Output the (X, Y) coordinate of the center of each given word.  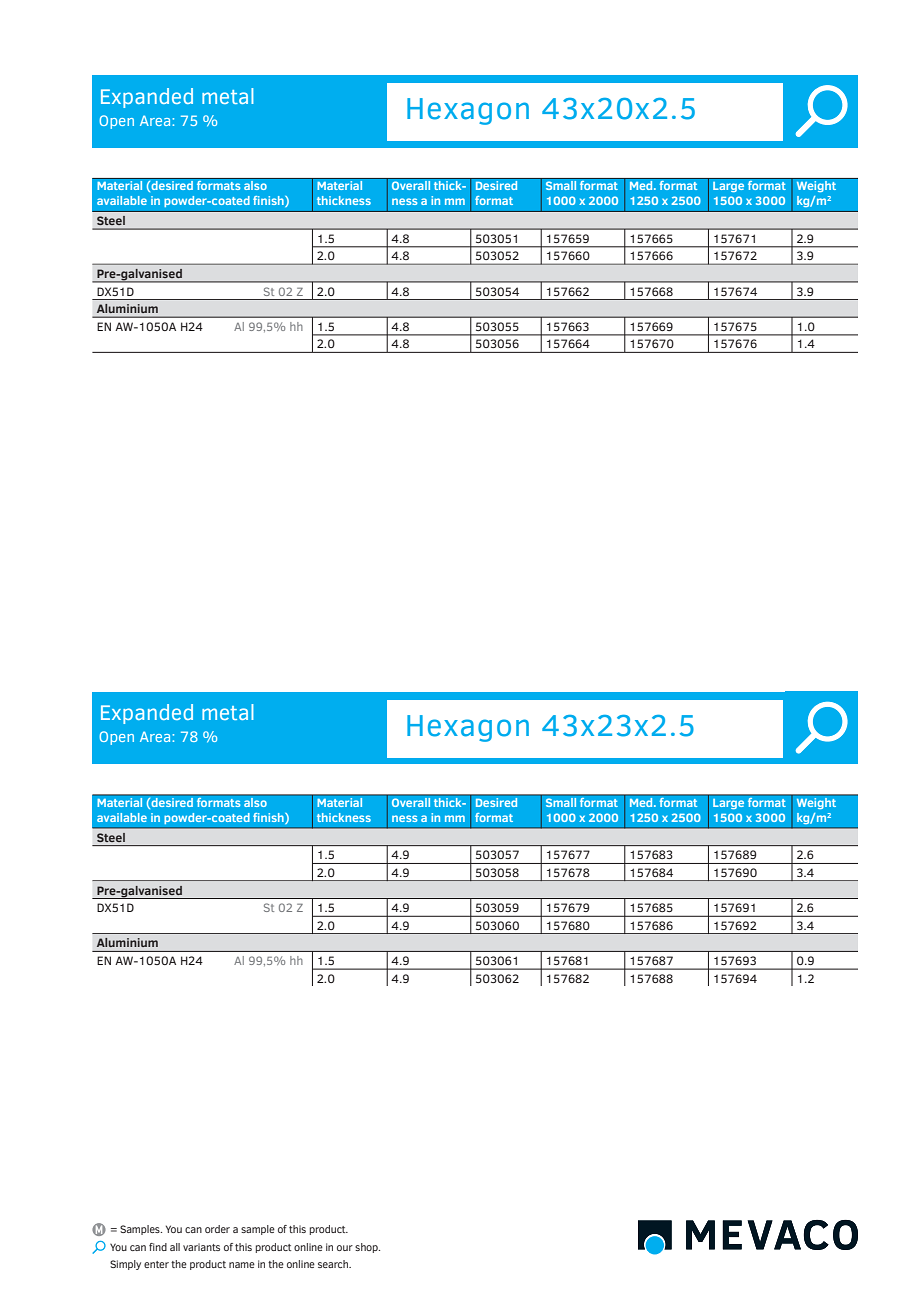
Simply (125, 1265)
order (217, 1229)
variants (201, 1247)
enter (156, 1264)
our (345, 1248)
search (334, 1264)
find (158, 1247)
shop (367, 1248)
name (242, 1265)
